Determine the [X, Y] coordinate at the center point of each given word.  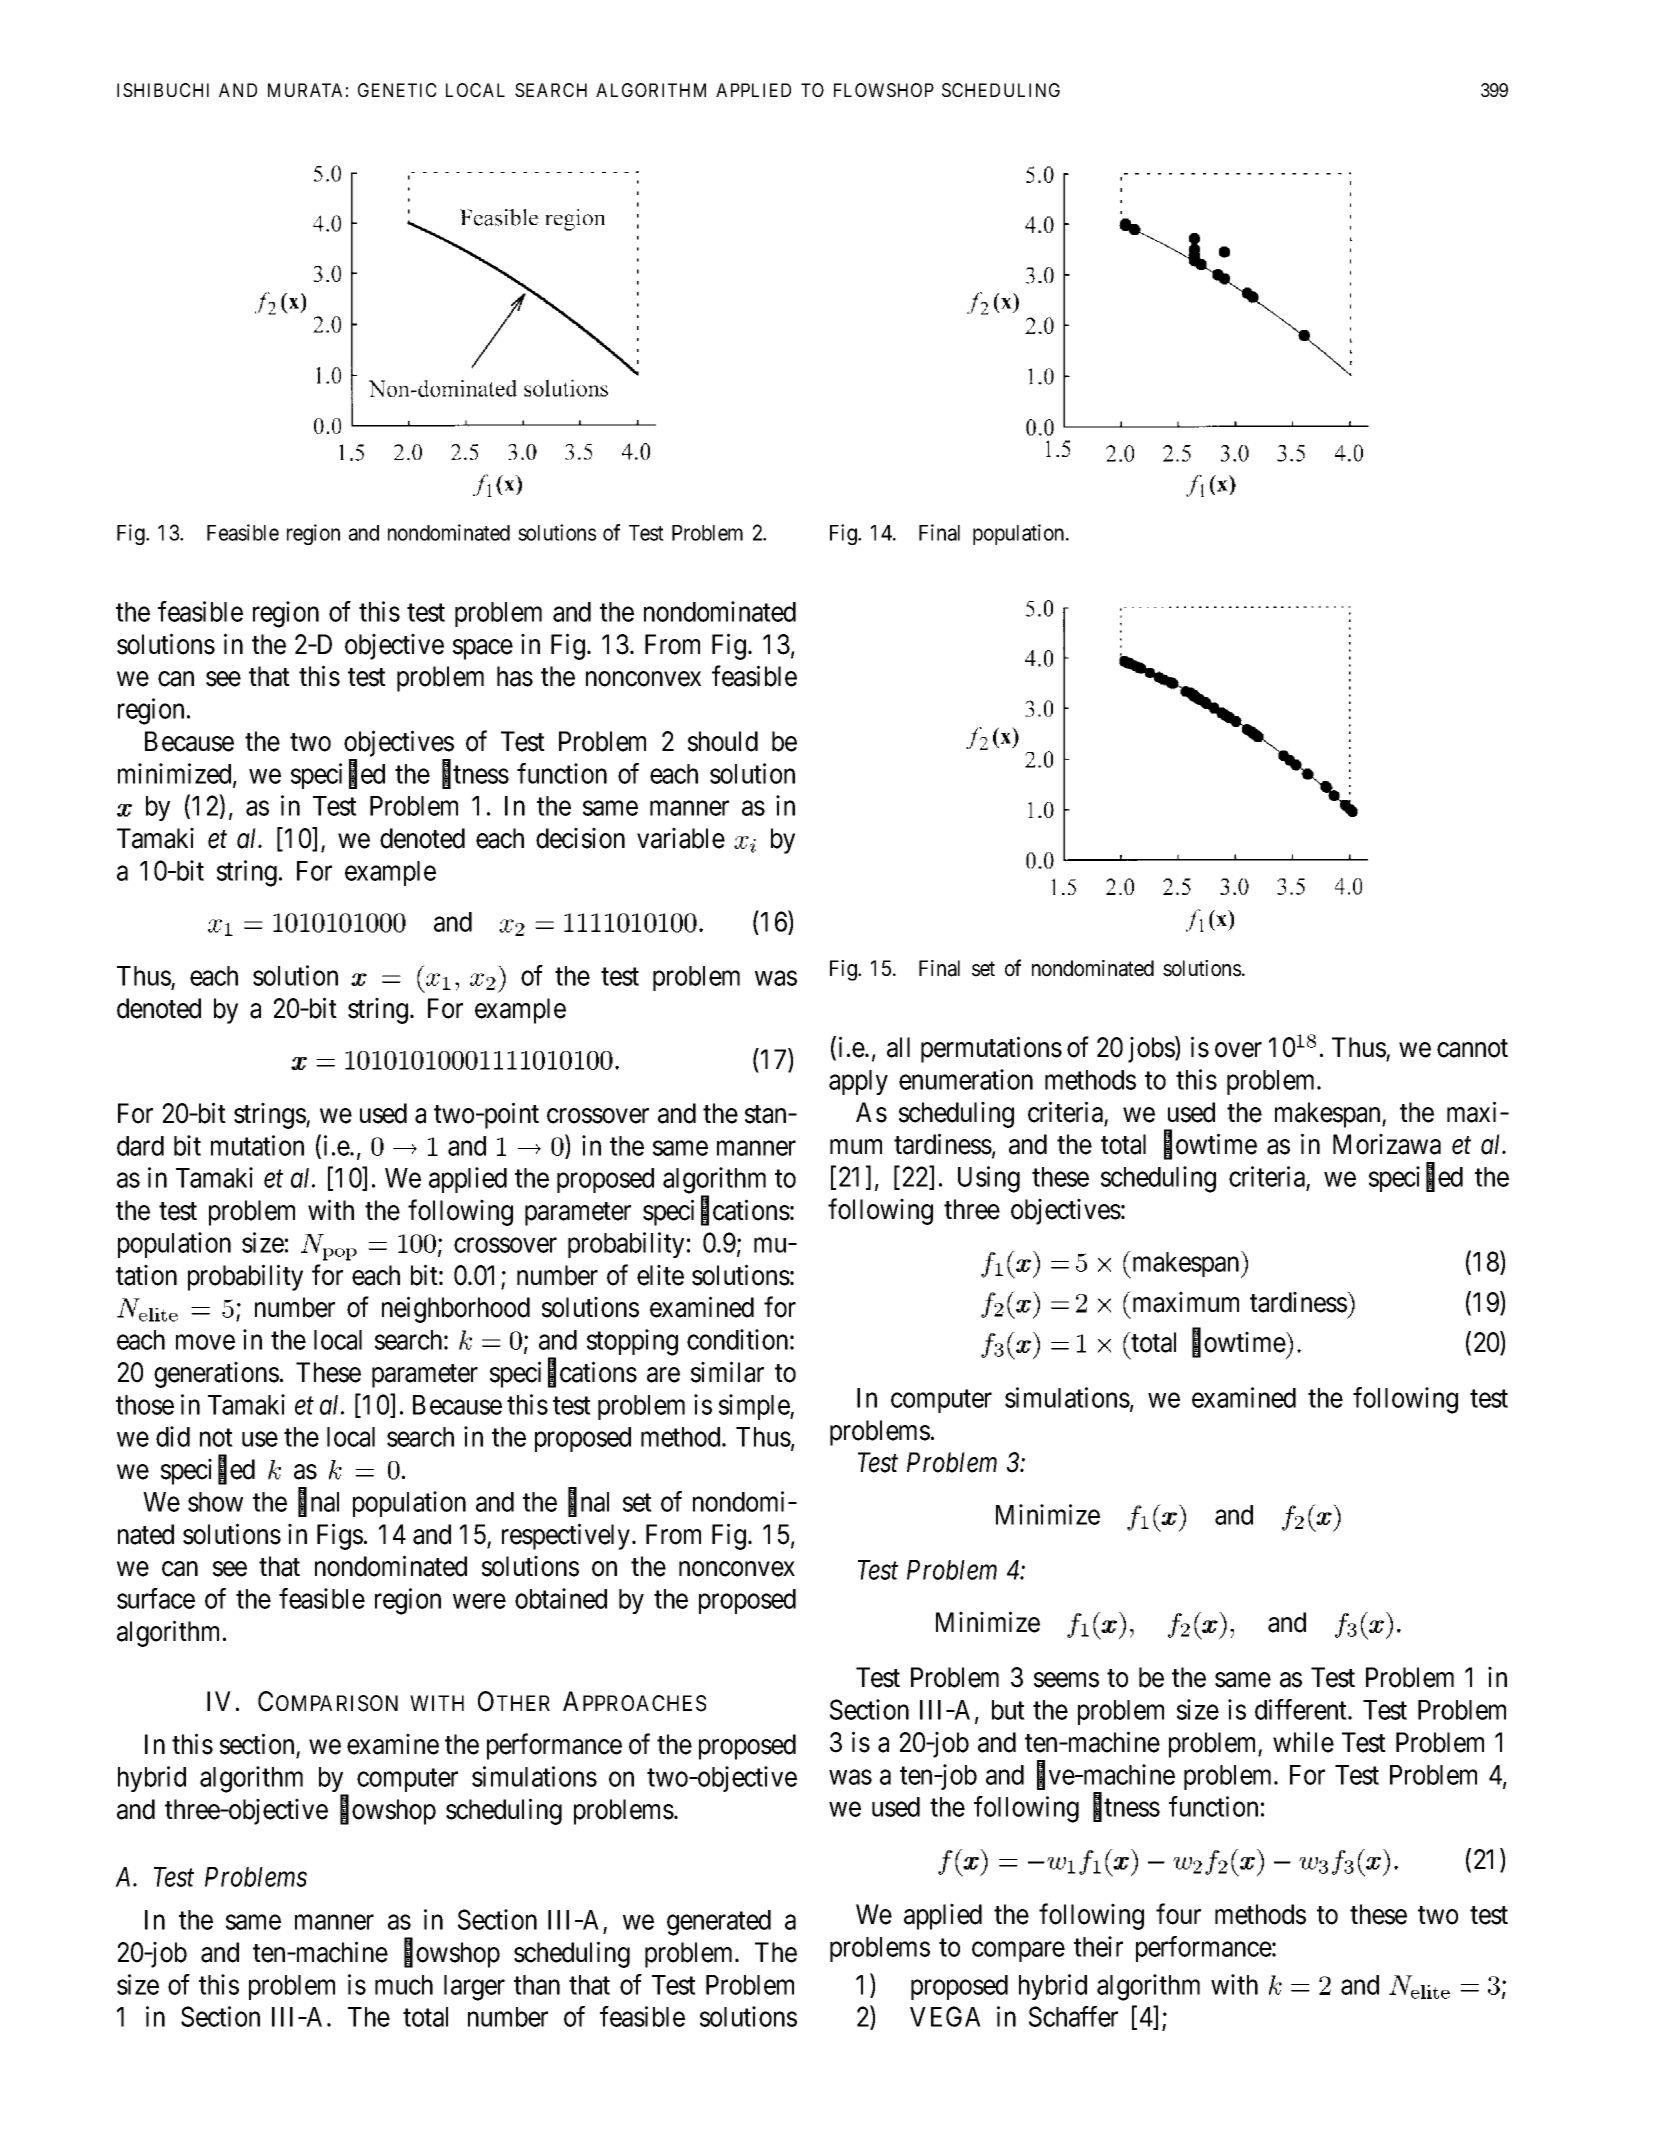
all [898, 1047]
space [483, 649]
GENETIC [397, 90]
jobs [1152, 1049]
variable [681, 838]
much [404, 1985]
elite [660, 1275]
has [515, 676]
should [723, 741]
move [205, 1342]
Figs [340, 1536]
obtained [561, 1598]
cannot [1472, 1048]
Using [989, 1179]
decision [580, 838]
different [1302, 1709]
